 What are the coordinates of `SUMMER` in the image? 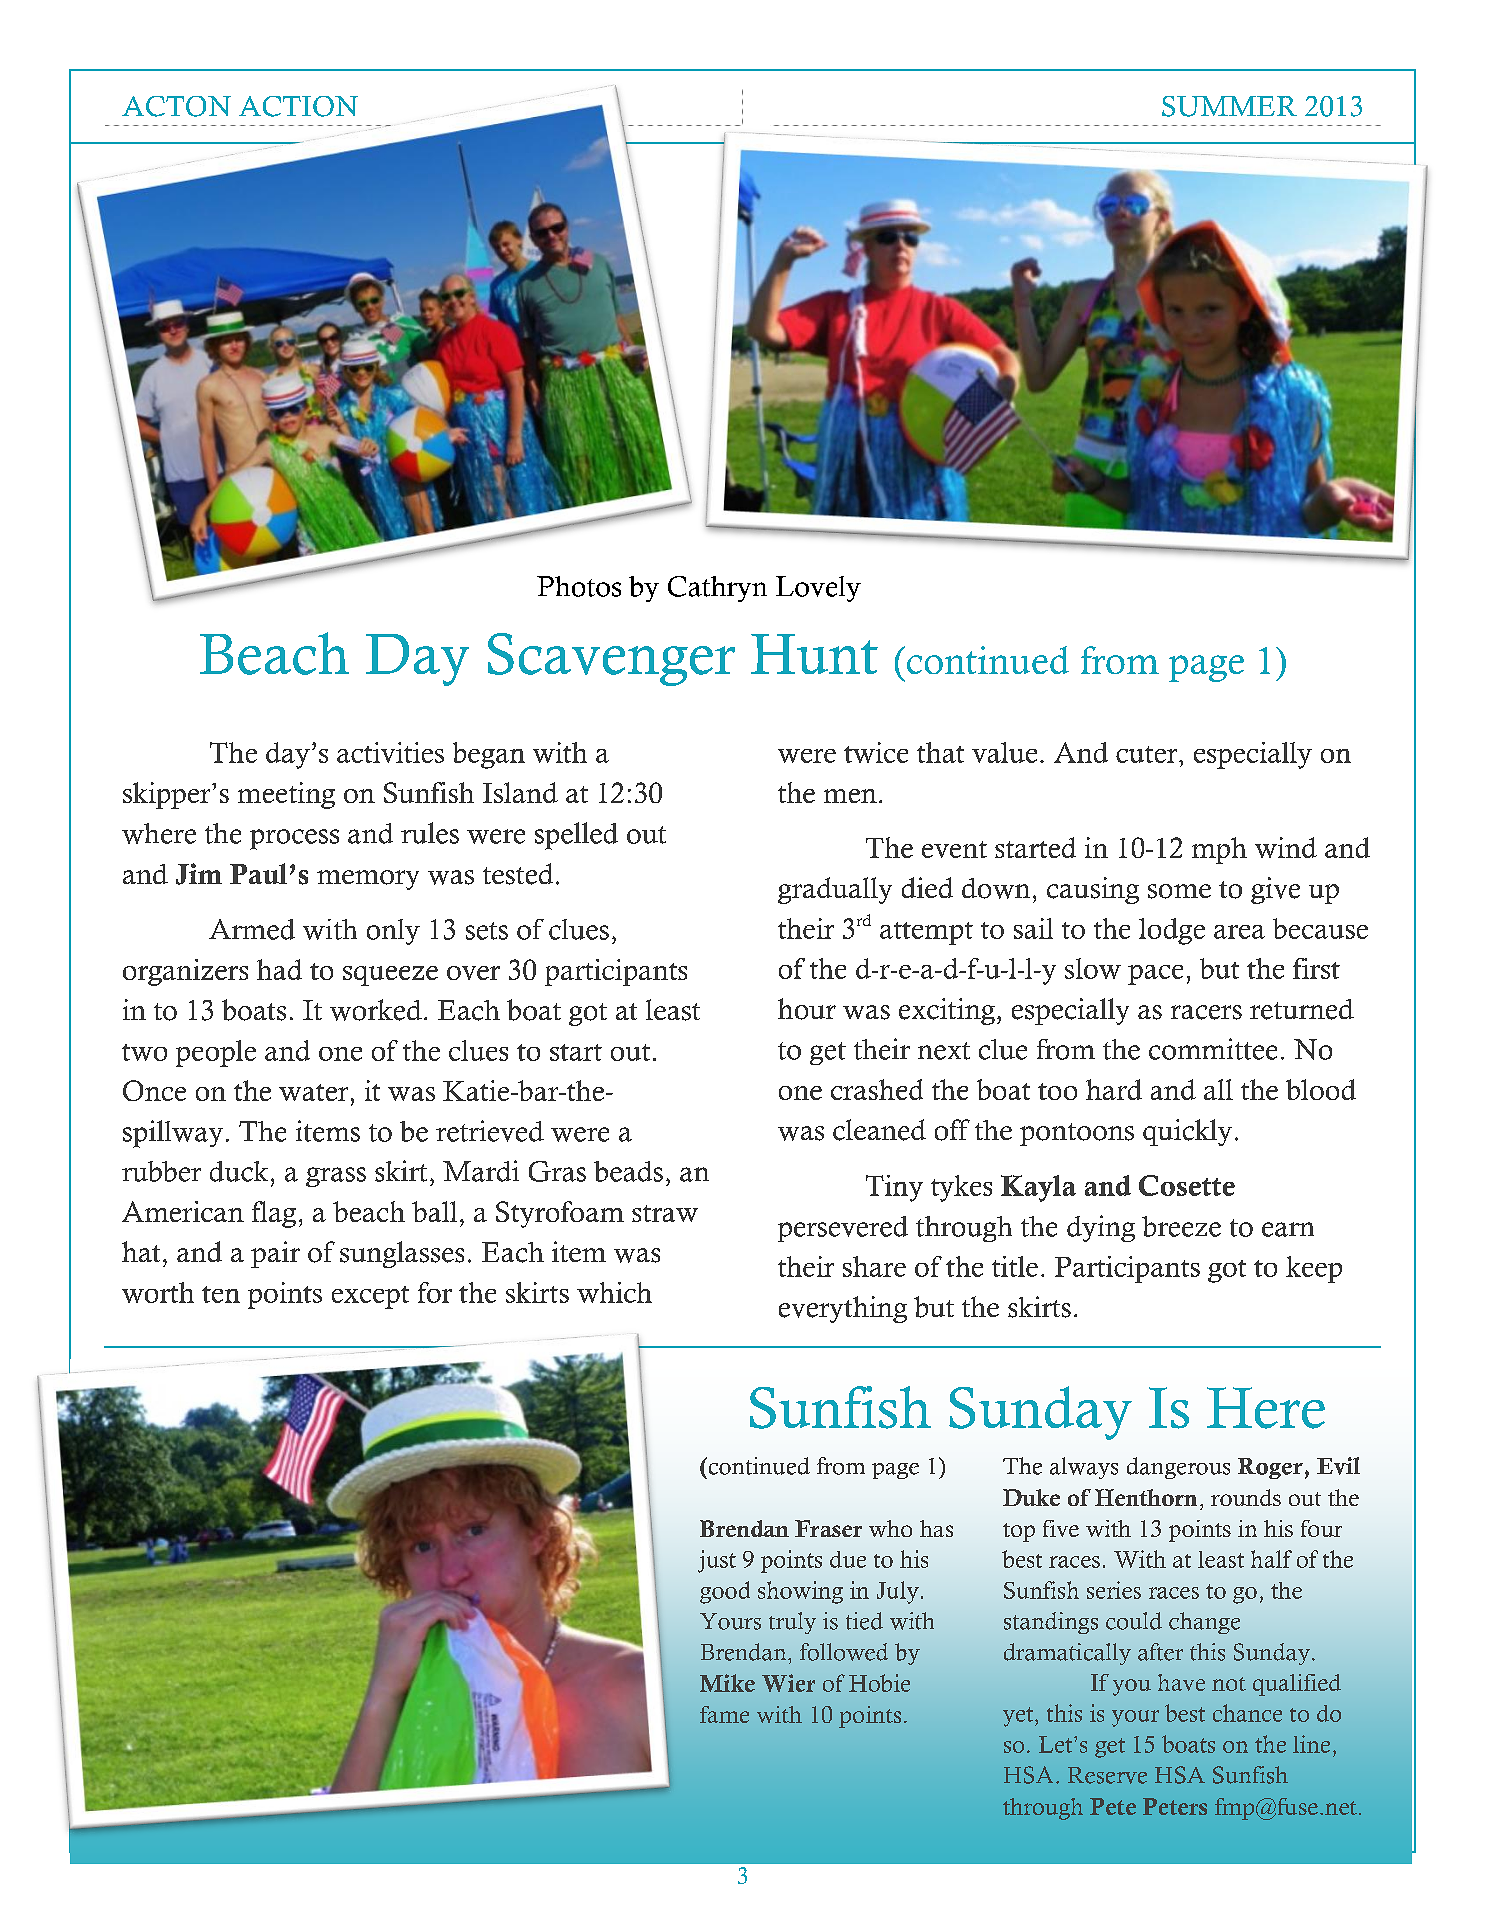 It's located at (1229, 106).
